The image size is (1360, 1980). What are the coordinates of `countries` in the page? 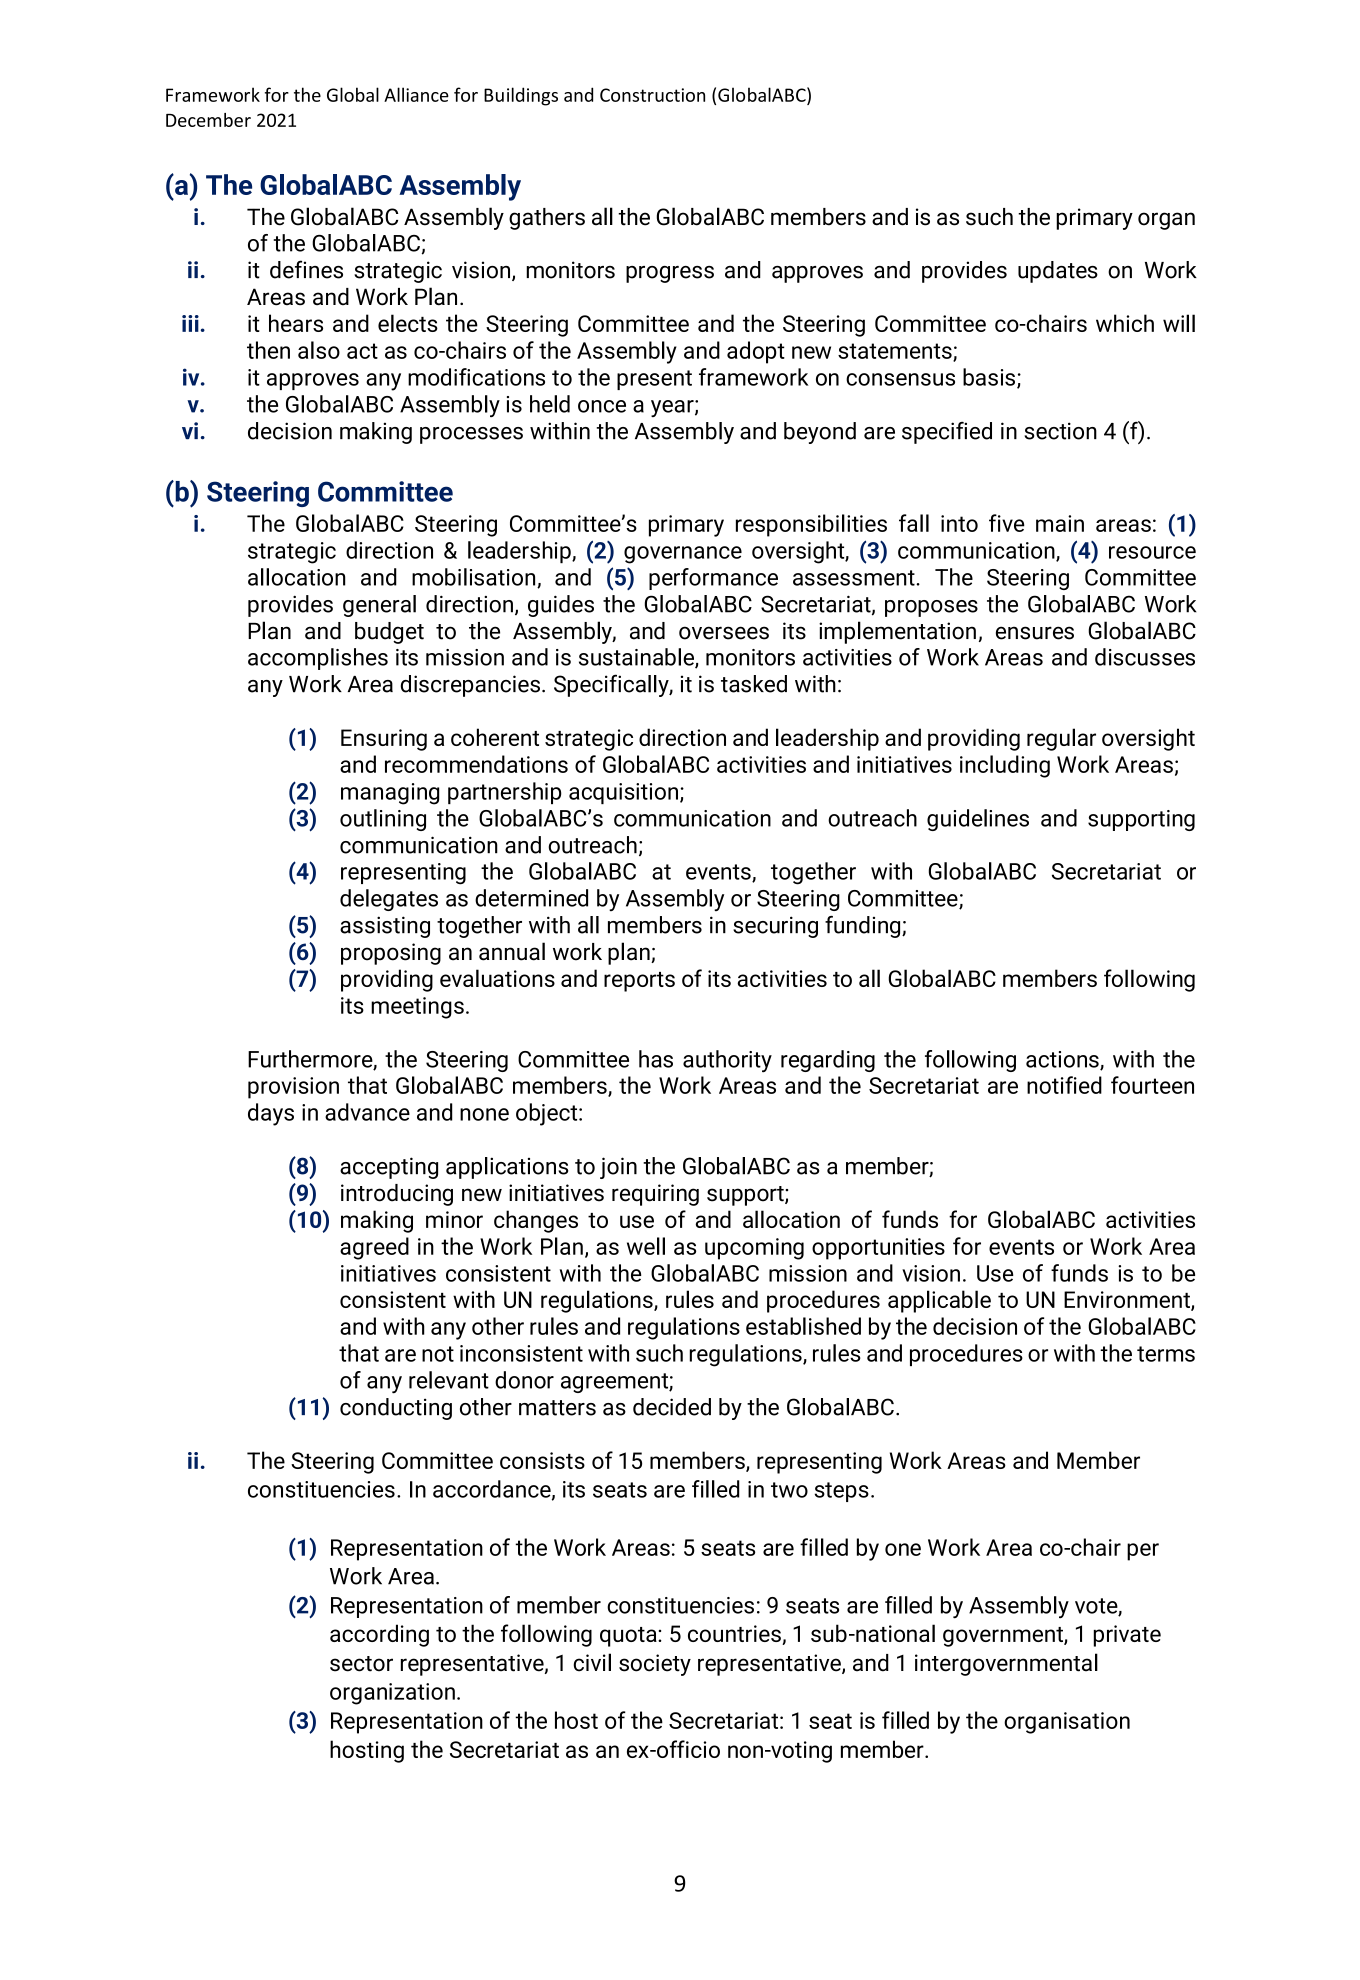 It's located at (735, 1635).
